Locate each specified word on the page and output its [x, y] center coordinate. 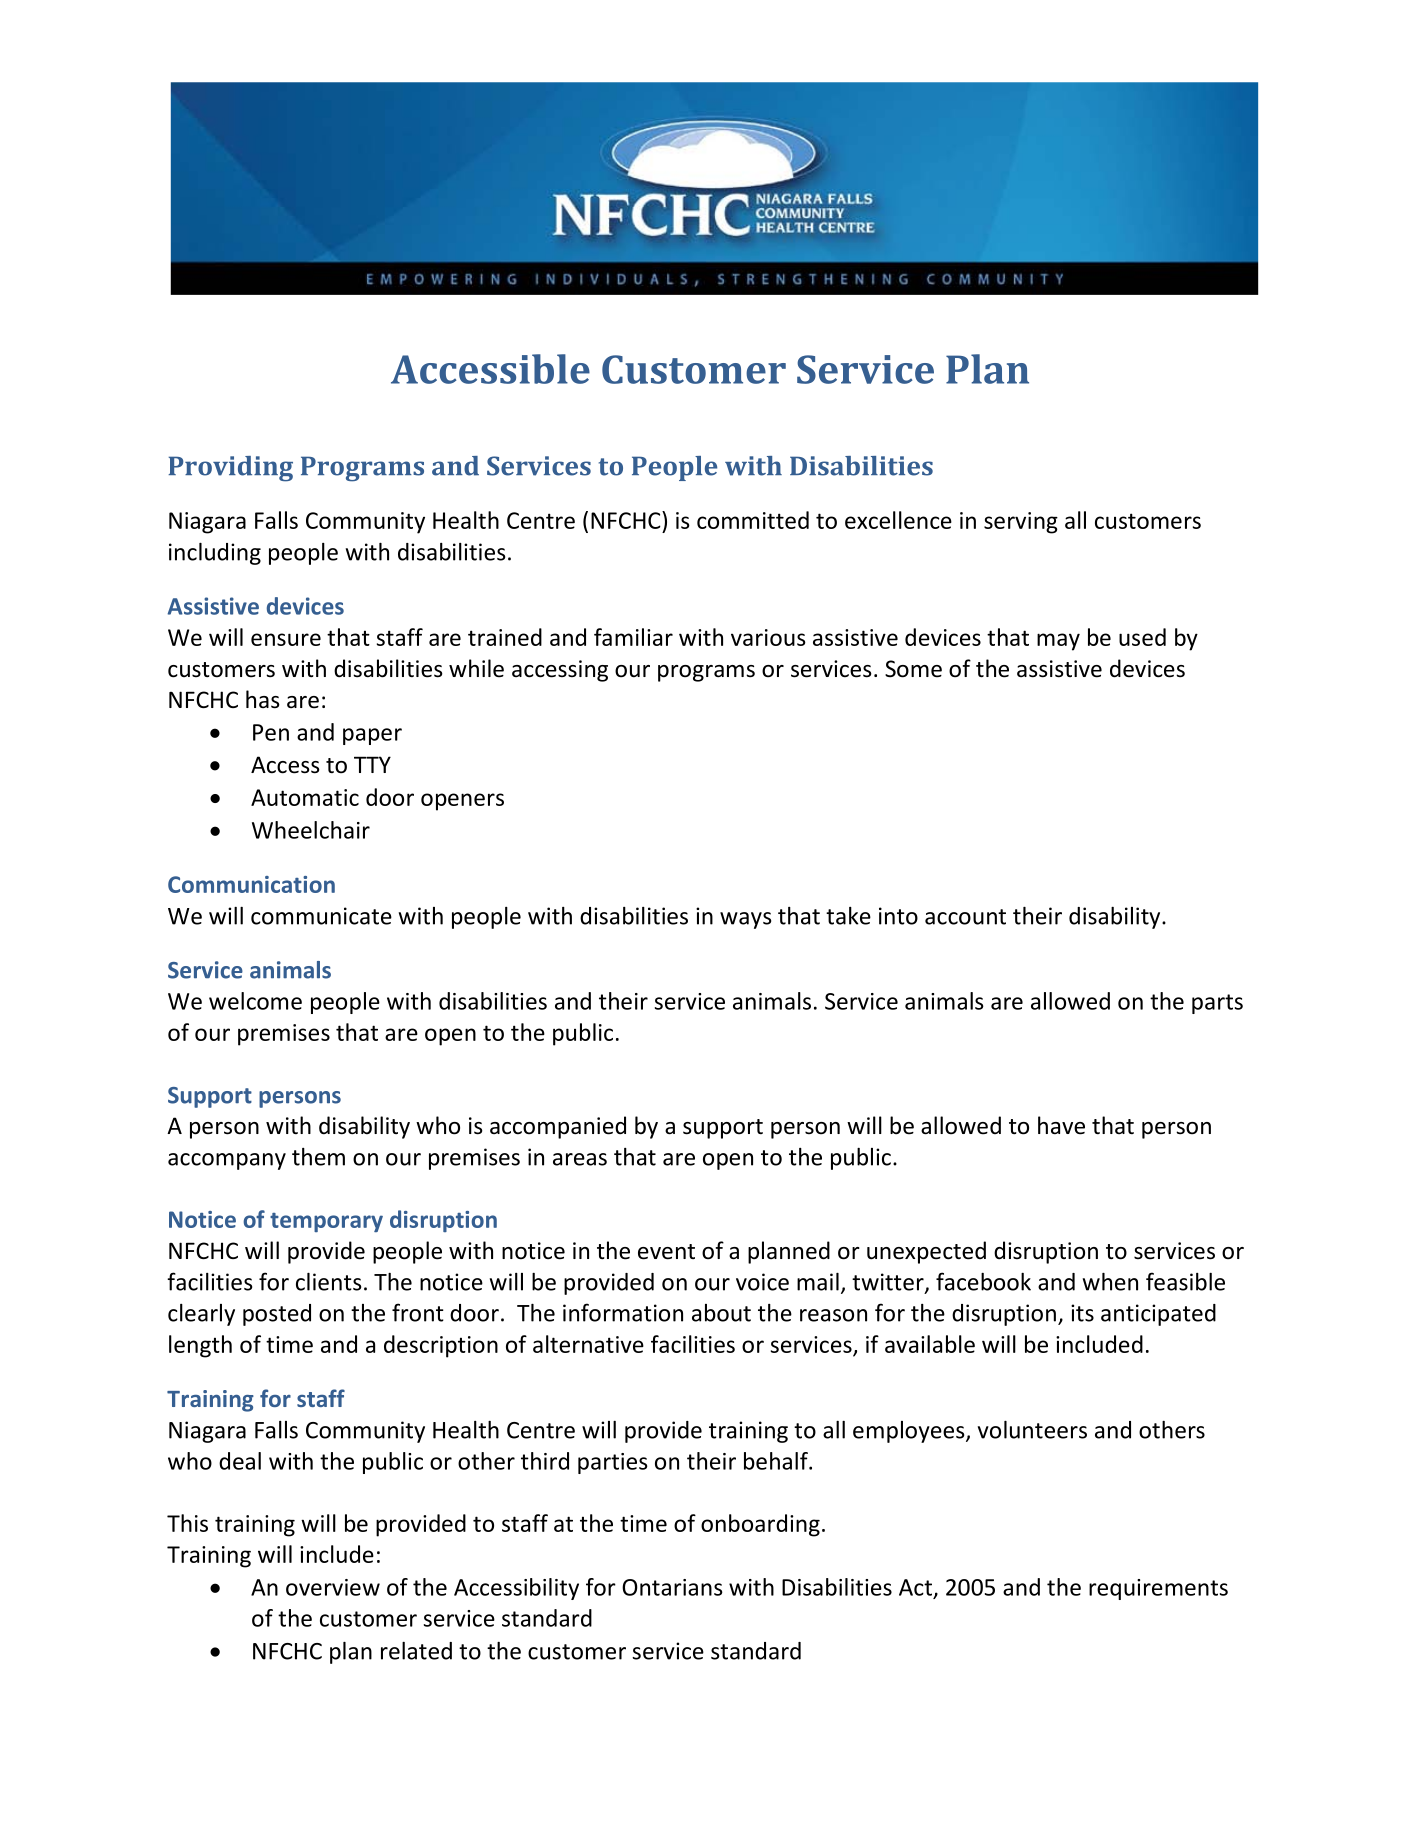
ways [745, 920]
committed [753, 520]
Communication [251, 884]
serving [1021, 523]
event [666, 1252]
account [965, 917]
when [1110, 1282]
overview [333, 1587]
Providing [230, 469]
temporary [326, 1222]
